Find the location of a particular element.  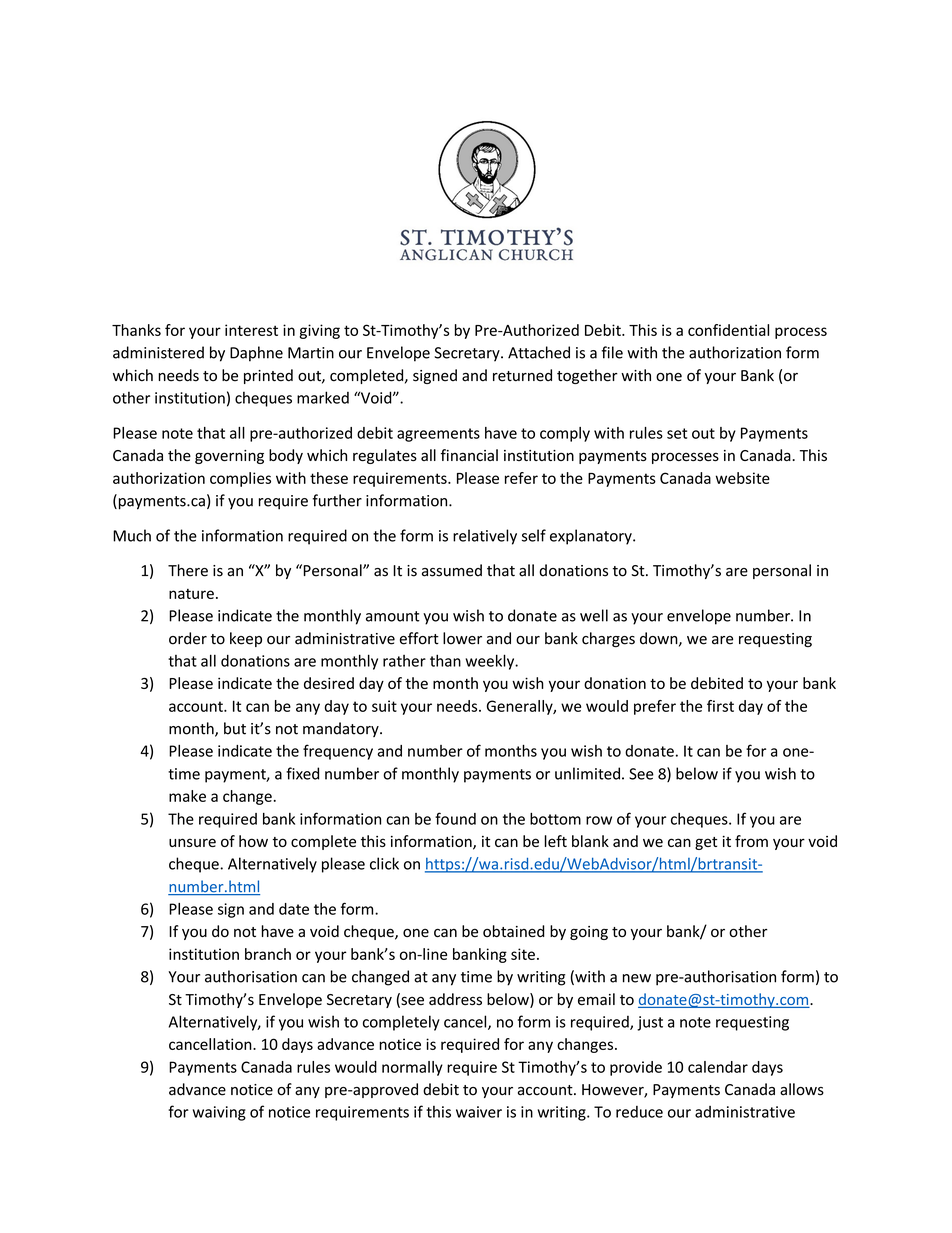

returned is located at coordinates (522, 375).
